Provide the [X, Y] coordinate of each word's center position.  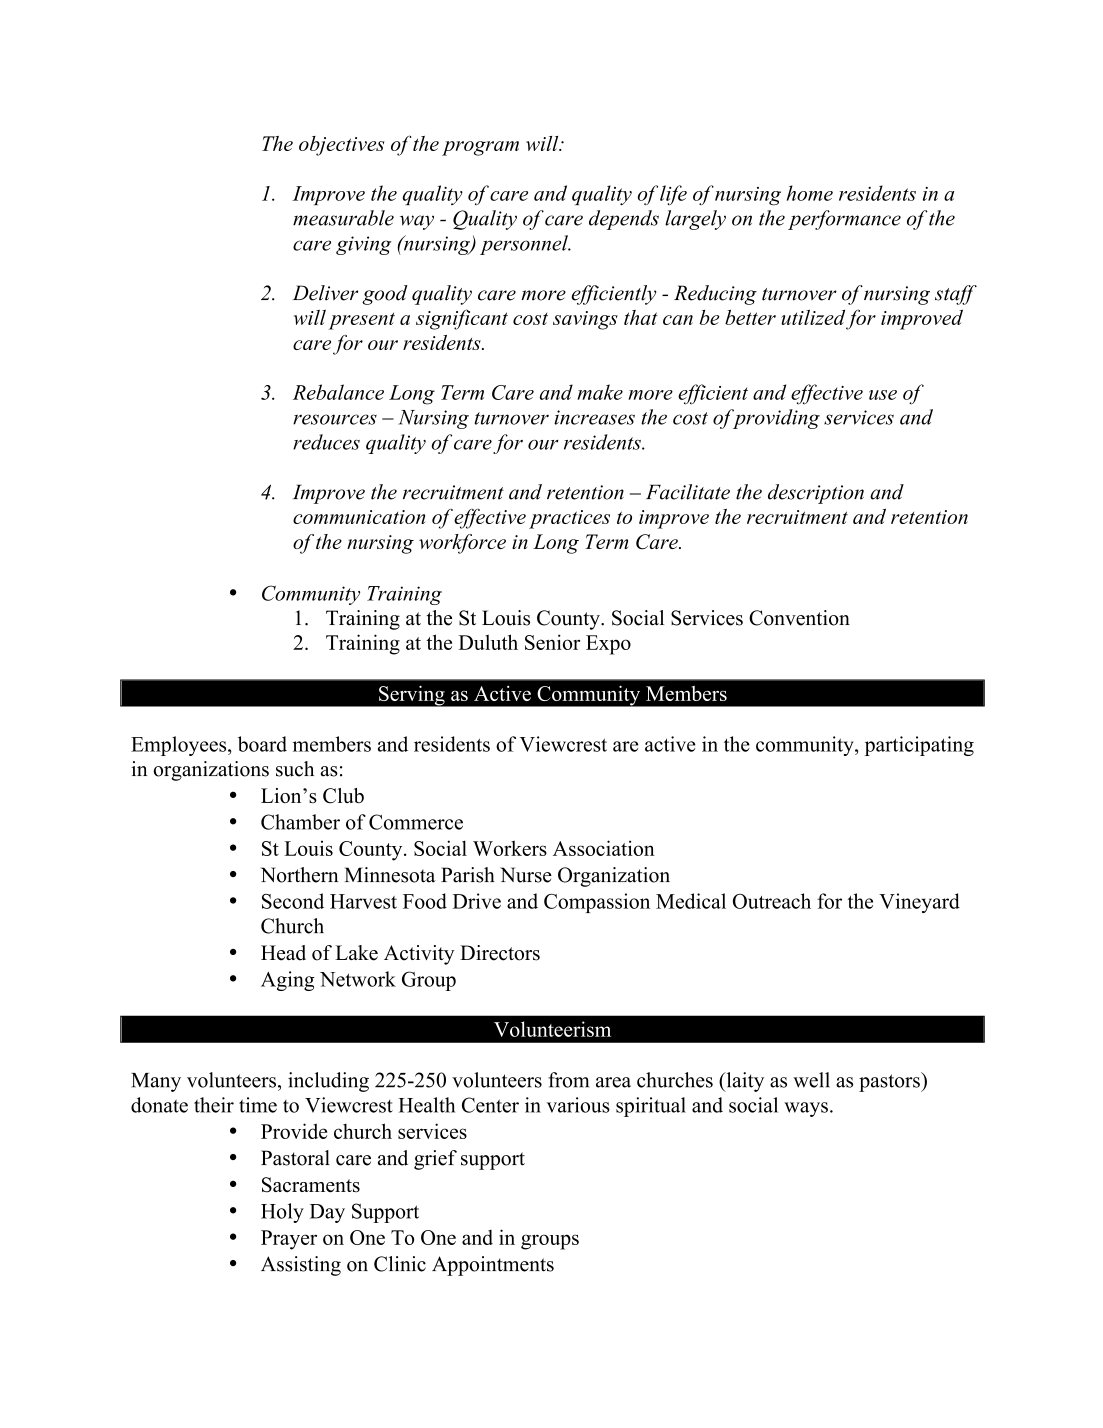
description [816, 494]
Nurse [526, 875]
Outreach [772, 901]
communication [359, 517]
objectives [342, 146]
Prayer [289, 1240]
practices [569, 519]
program [480, 148]
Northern [299, 875]
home [810, 193]
